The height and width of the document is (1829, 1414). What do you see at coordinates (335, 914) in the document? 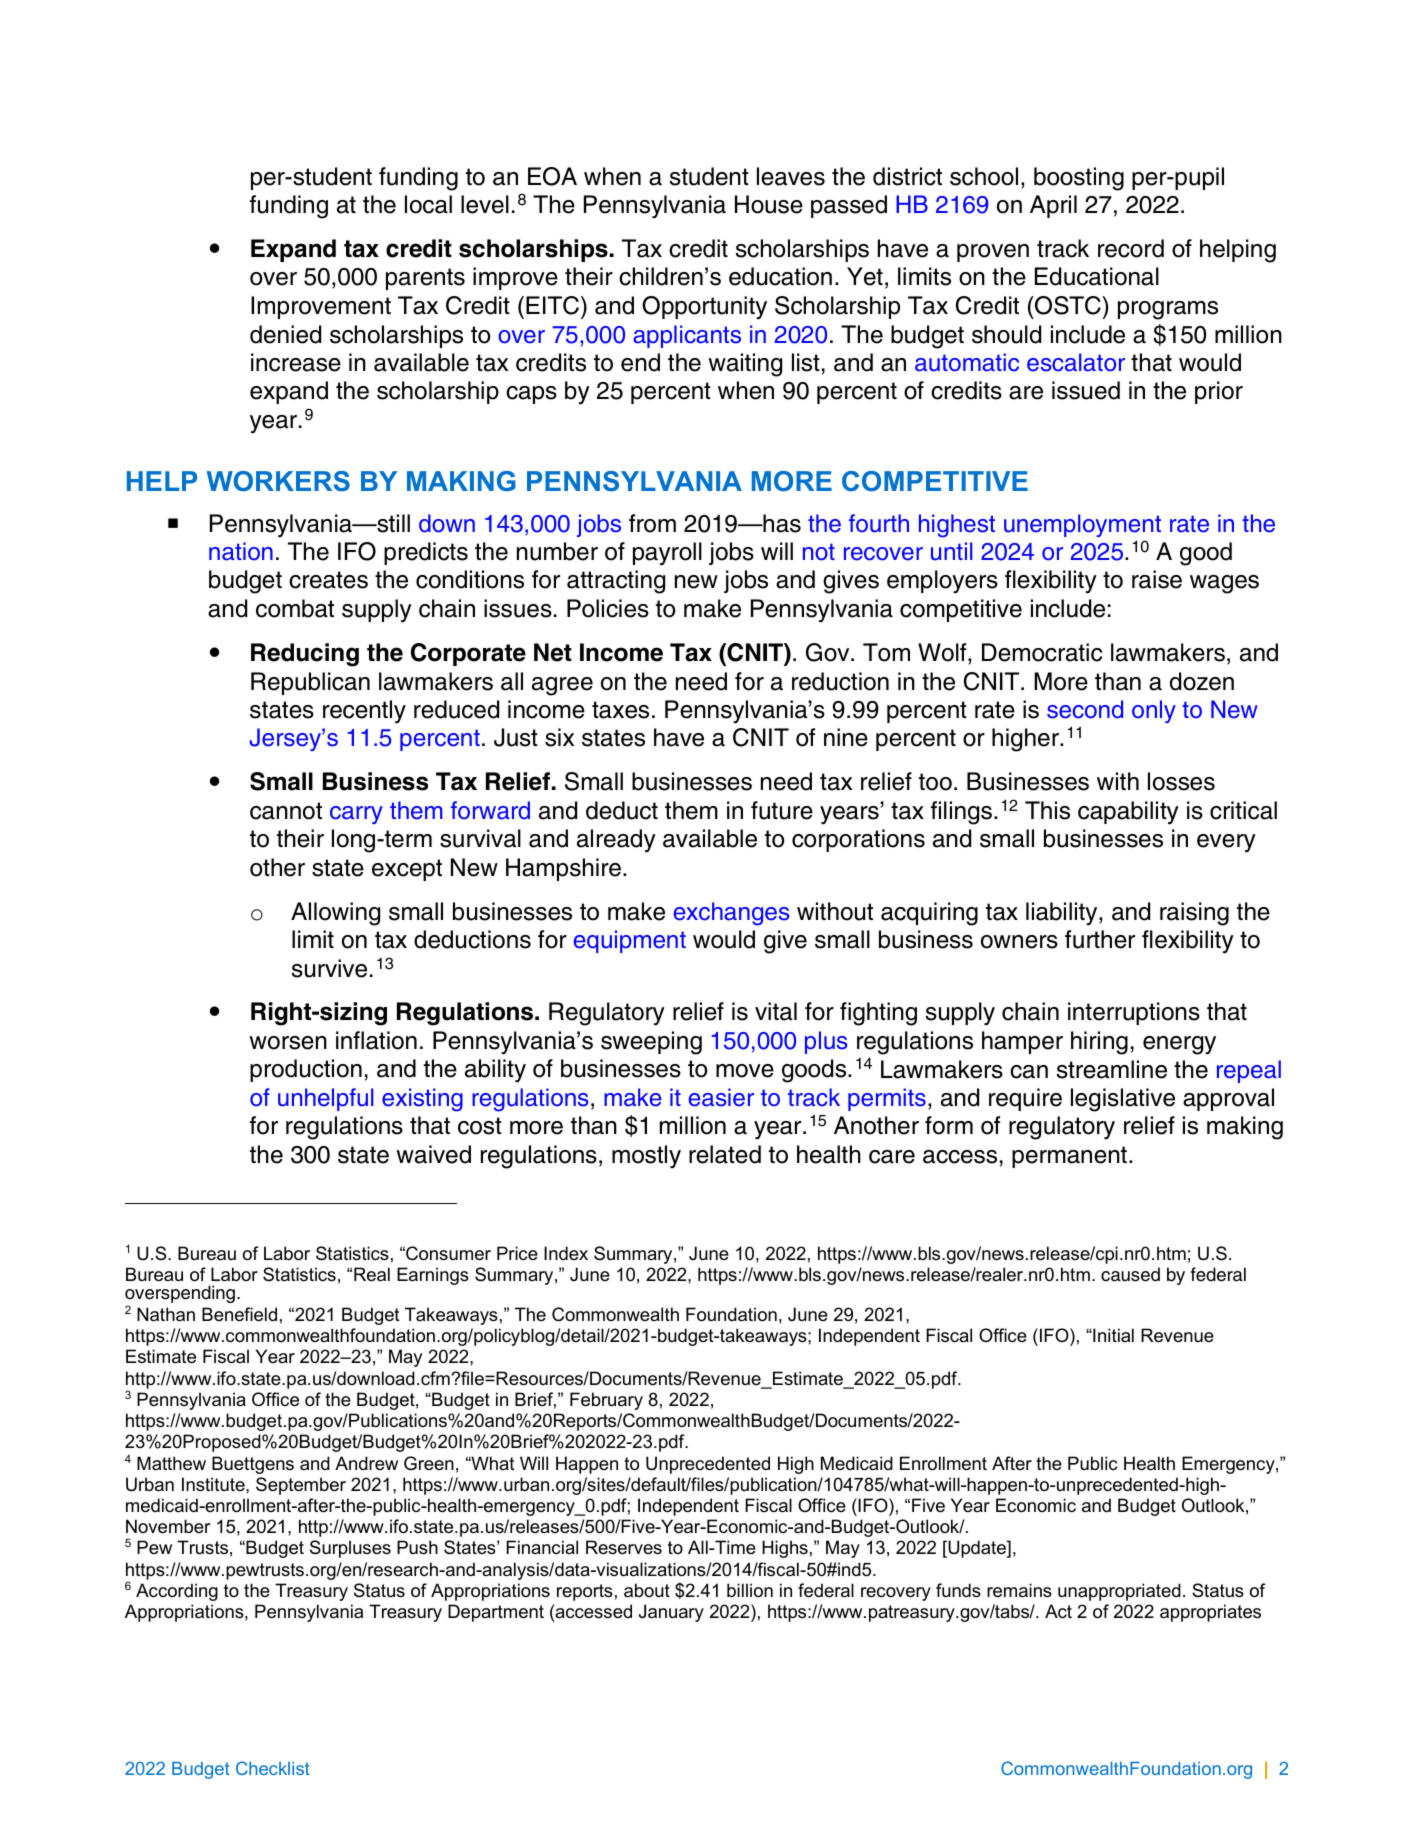
I see `Allowing` at bounding box center [335, 914].
